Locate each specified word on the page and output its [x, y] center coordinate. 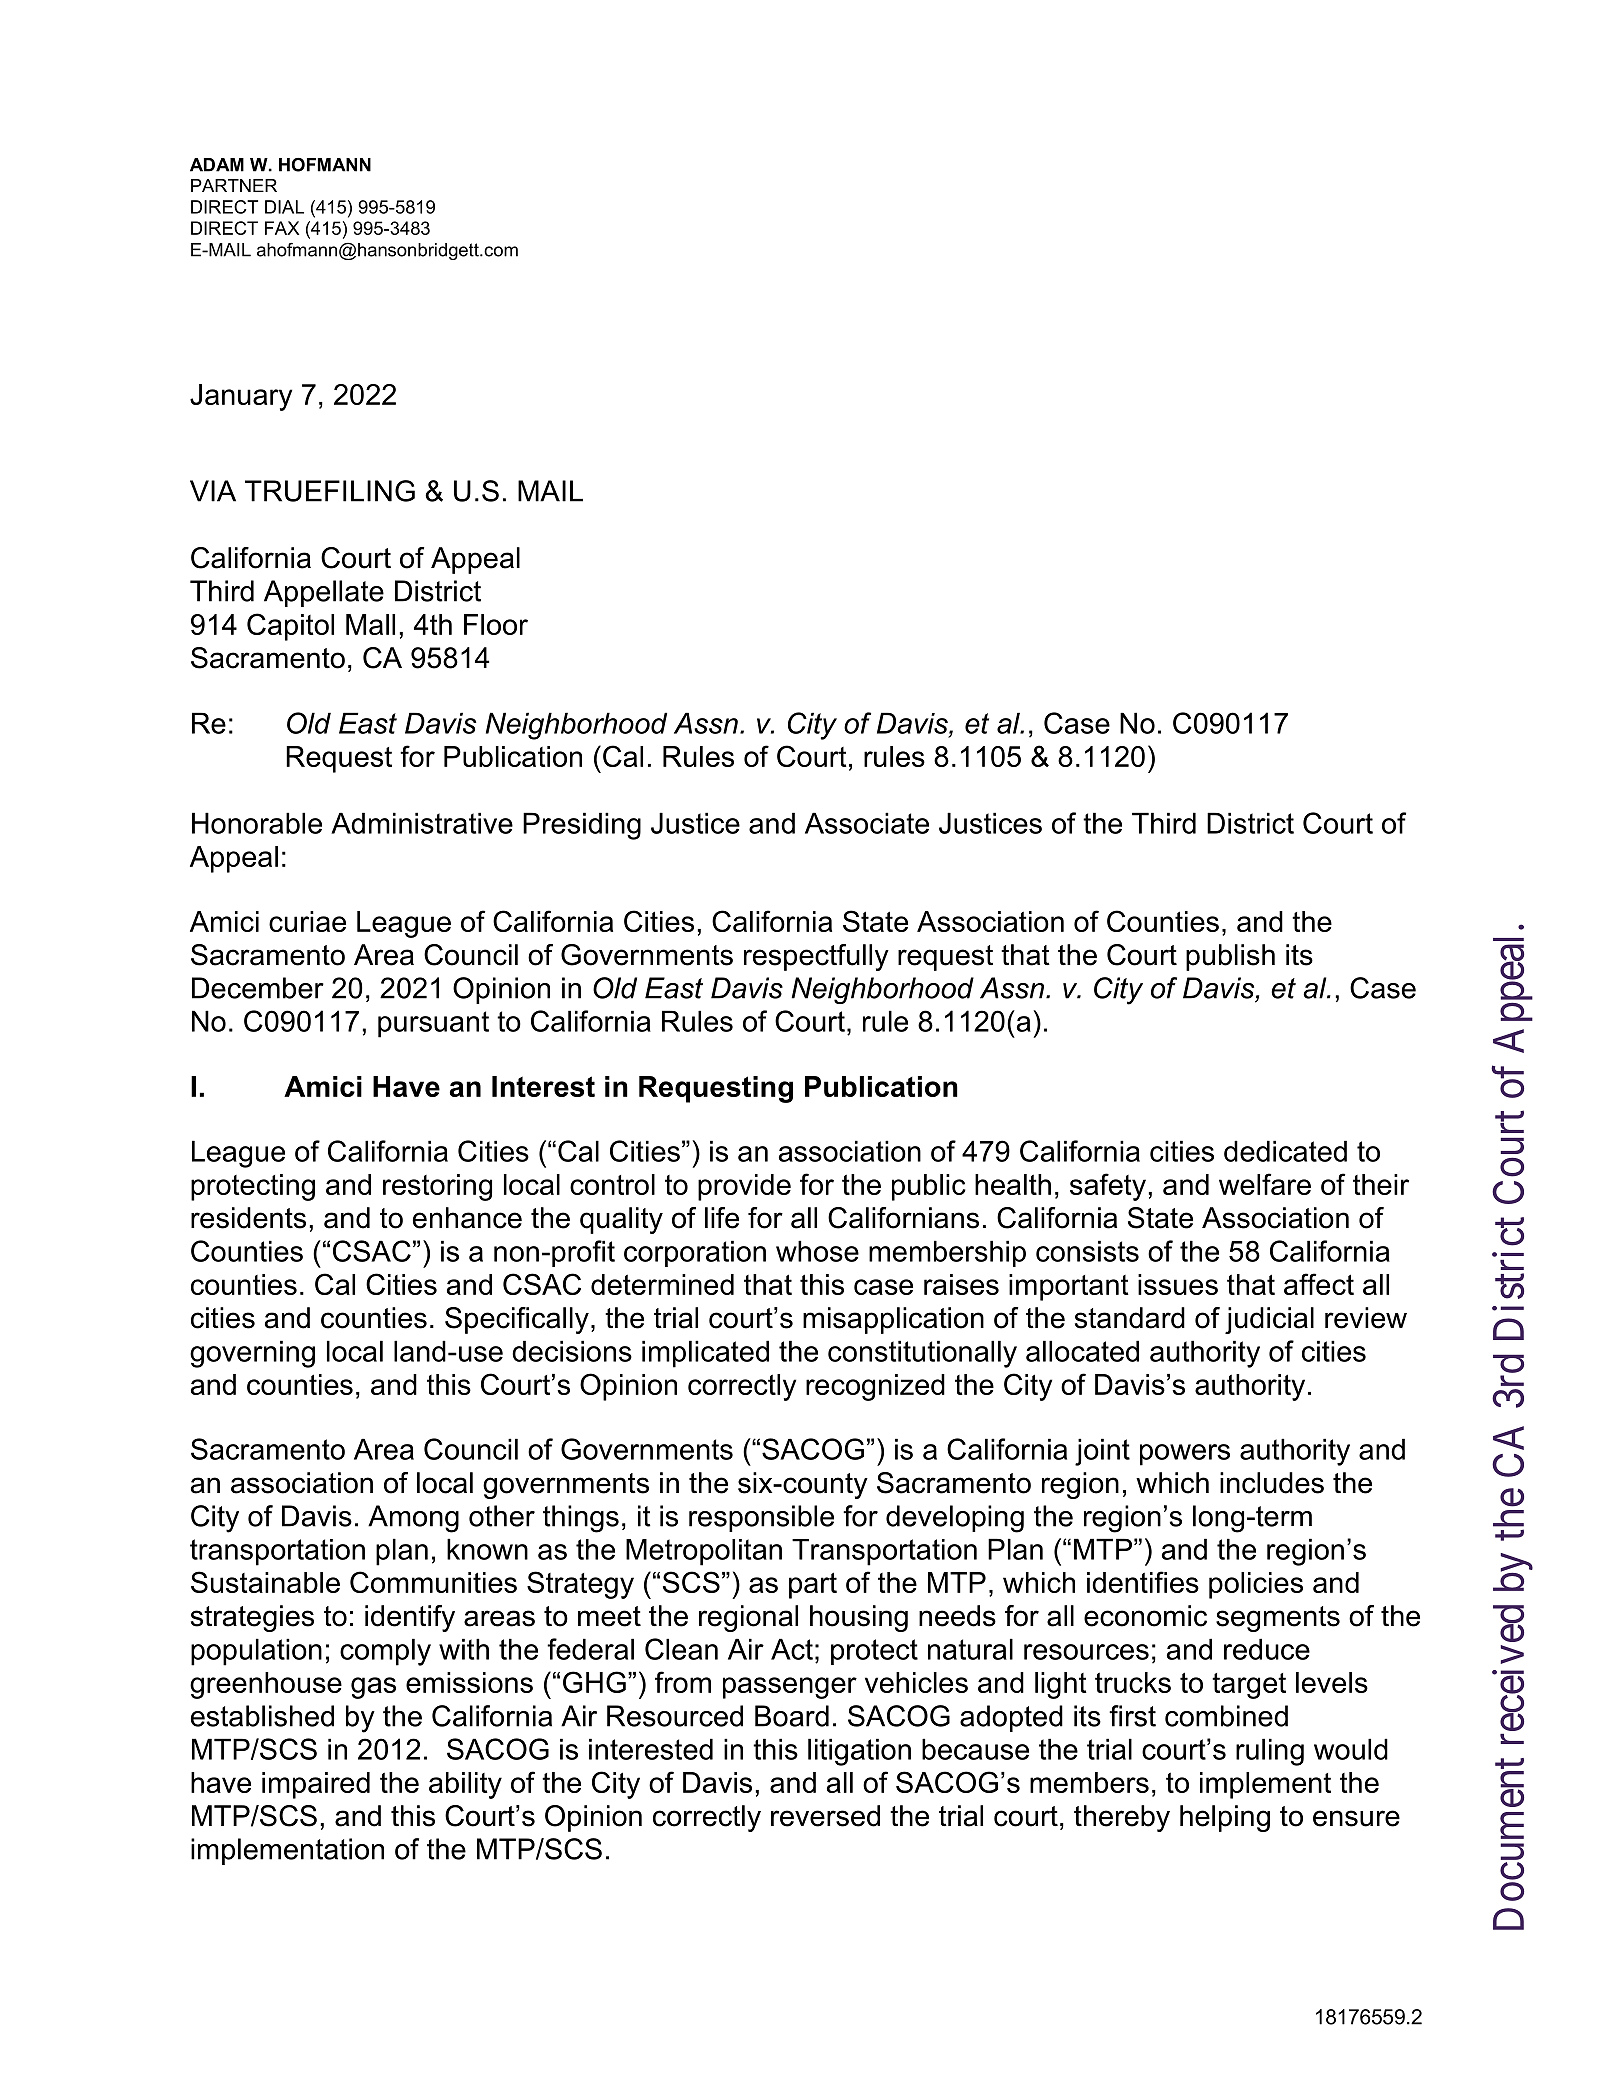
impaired [316, 1785]
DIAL [284, 207]
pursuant [433, 1024]
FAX [282, 228]
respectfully [816, 957]
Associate [867, 823]
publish [1230, 957]
